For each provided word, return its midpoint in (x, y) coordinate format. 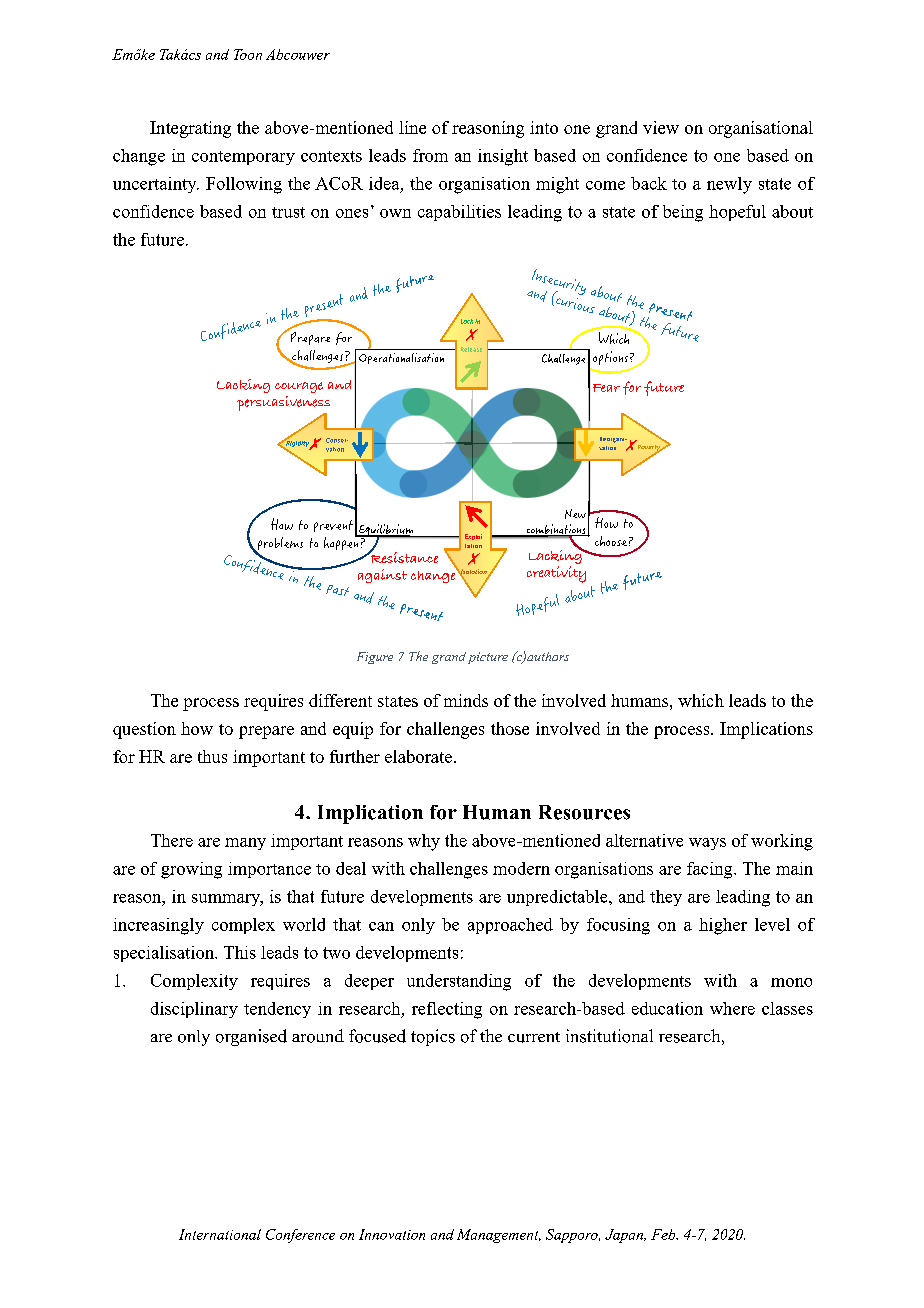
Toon (248, 54)
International (220, 1234)
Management (499, 1236)
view (661, 127)
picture (488, 658)
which (701, 700)
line (412, 127)
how (197, 728)
